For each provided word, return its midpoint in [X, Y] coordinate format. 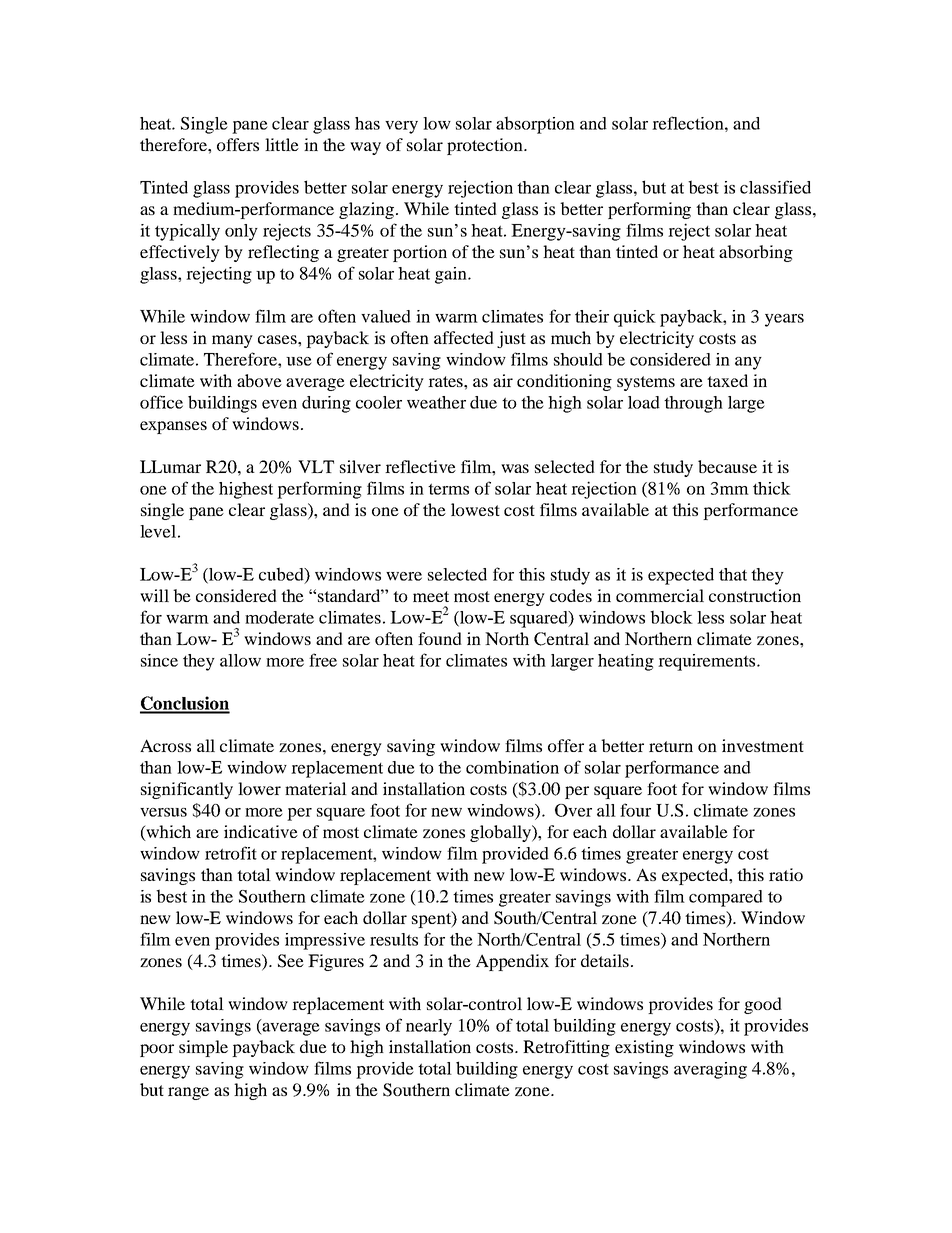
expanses [173, 427]
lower [259, 788]
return [671, 746]
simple [203, 1048]
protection [486, 146]
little [282, 144]
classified [775, 187]
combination [512, 767]
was [515, 468]
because [727, 466]
